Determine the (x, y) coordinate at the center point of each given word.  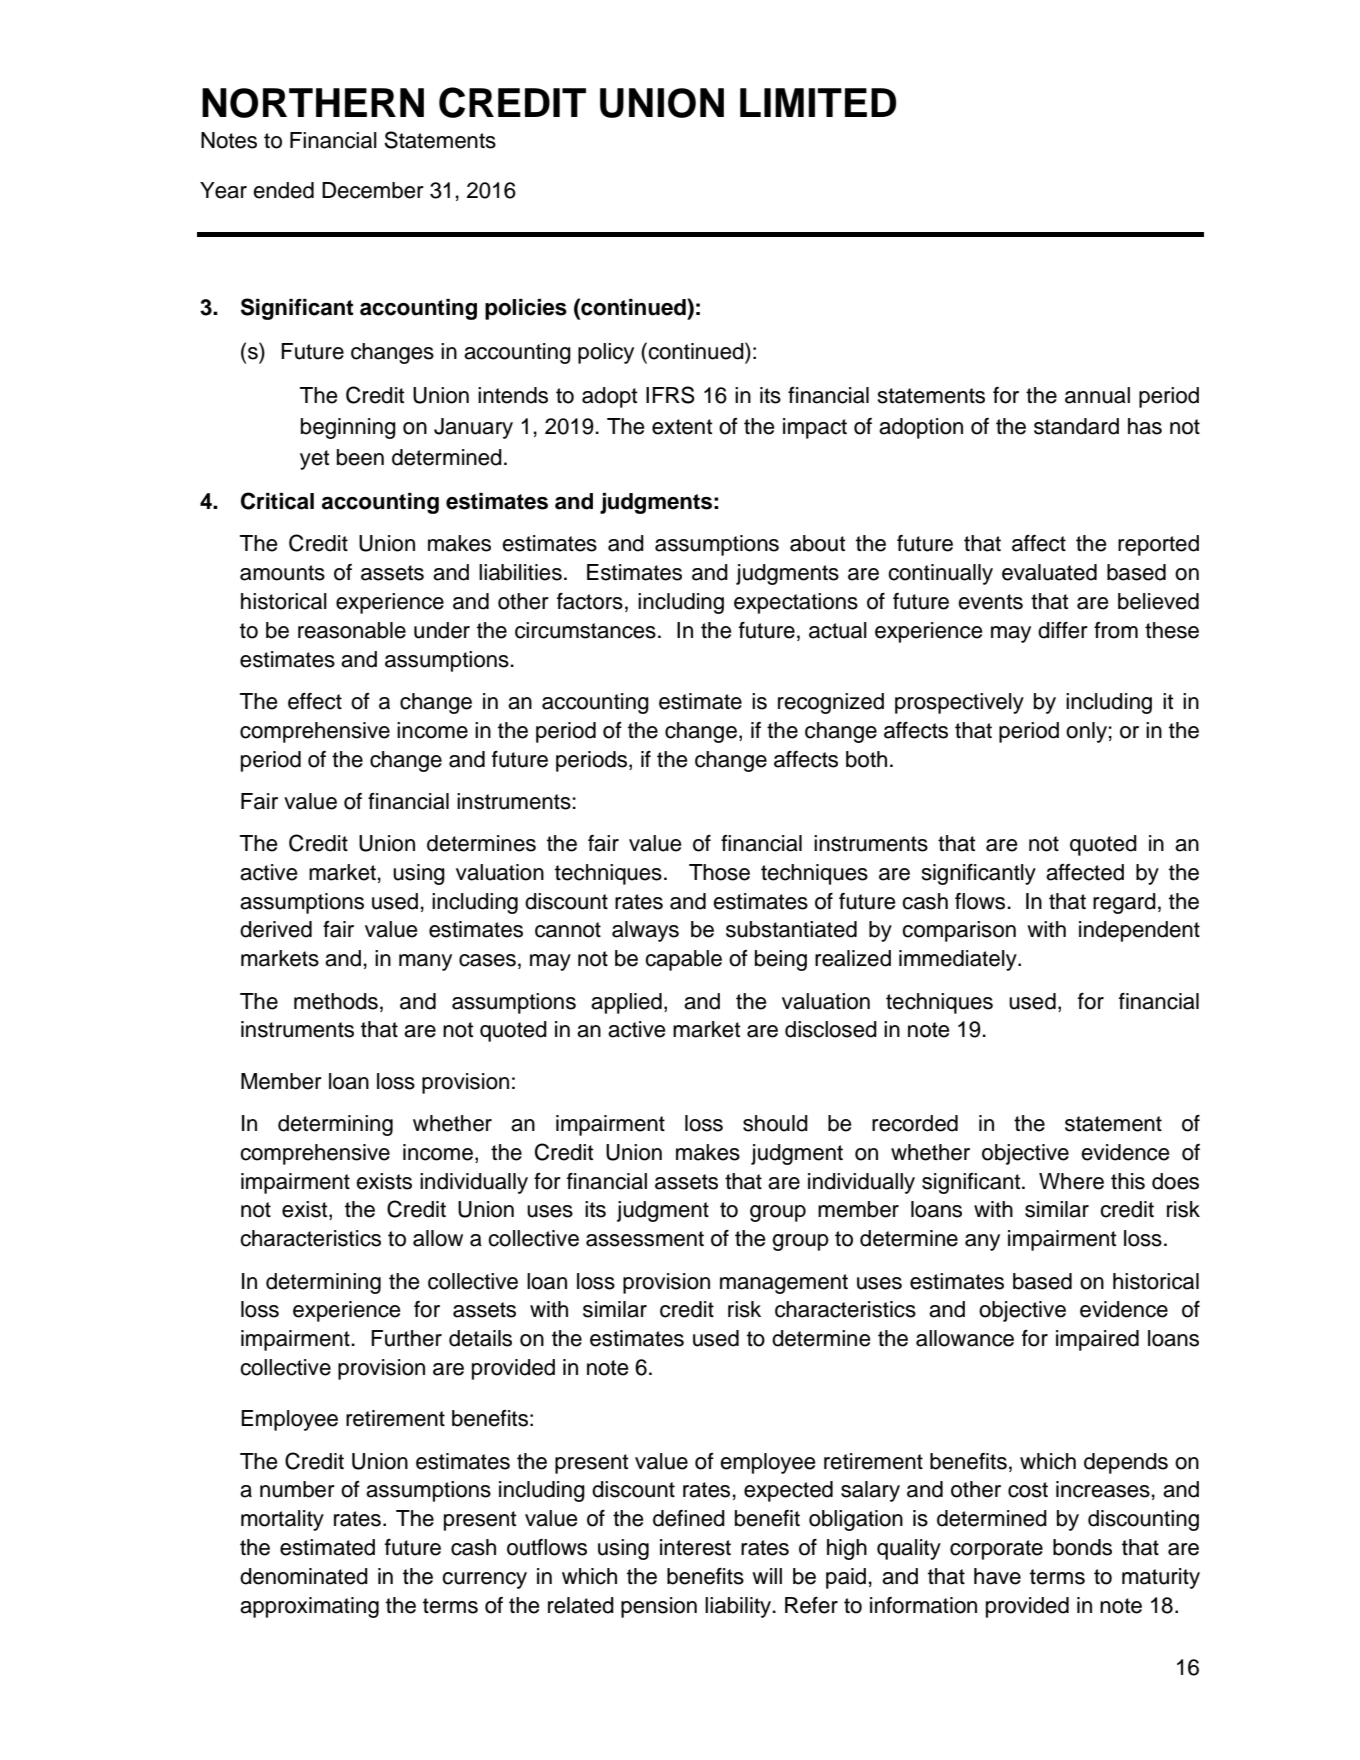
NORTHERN (313, 103)
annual (1097, 395)
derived (276, 929)
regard (1124, 903)
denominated (304, 1576)
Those (719, 872)
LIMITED (818, 102)
